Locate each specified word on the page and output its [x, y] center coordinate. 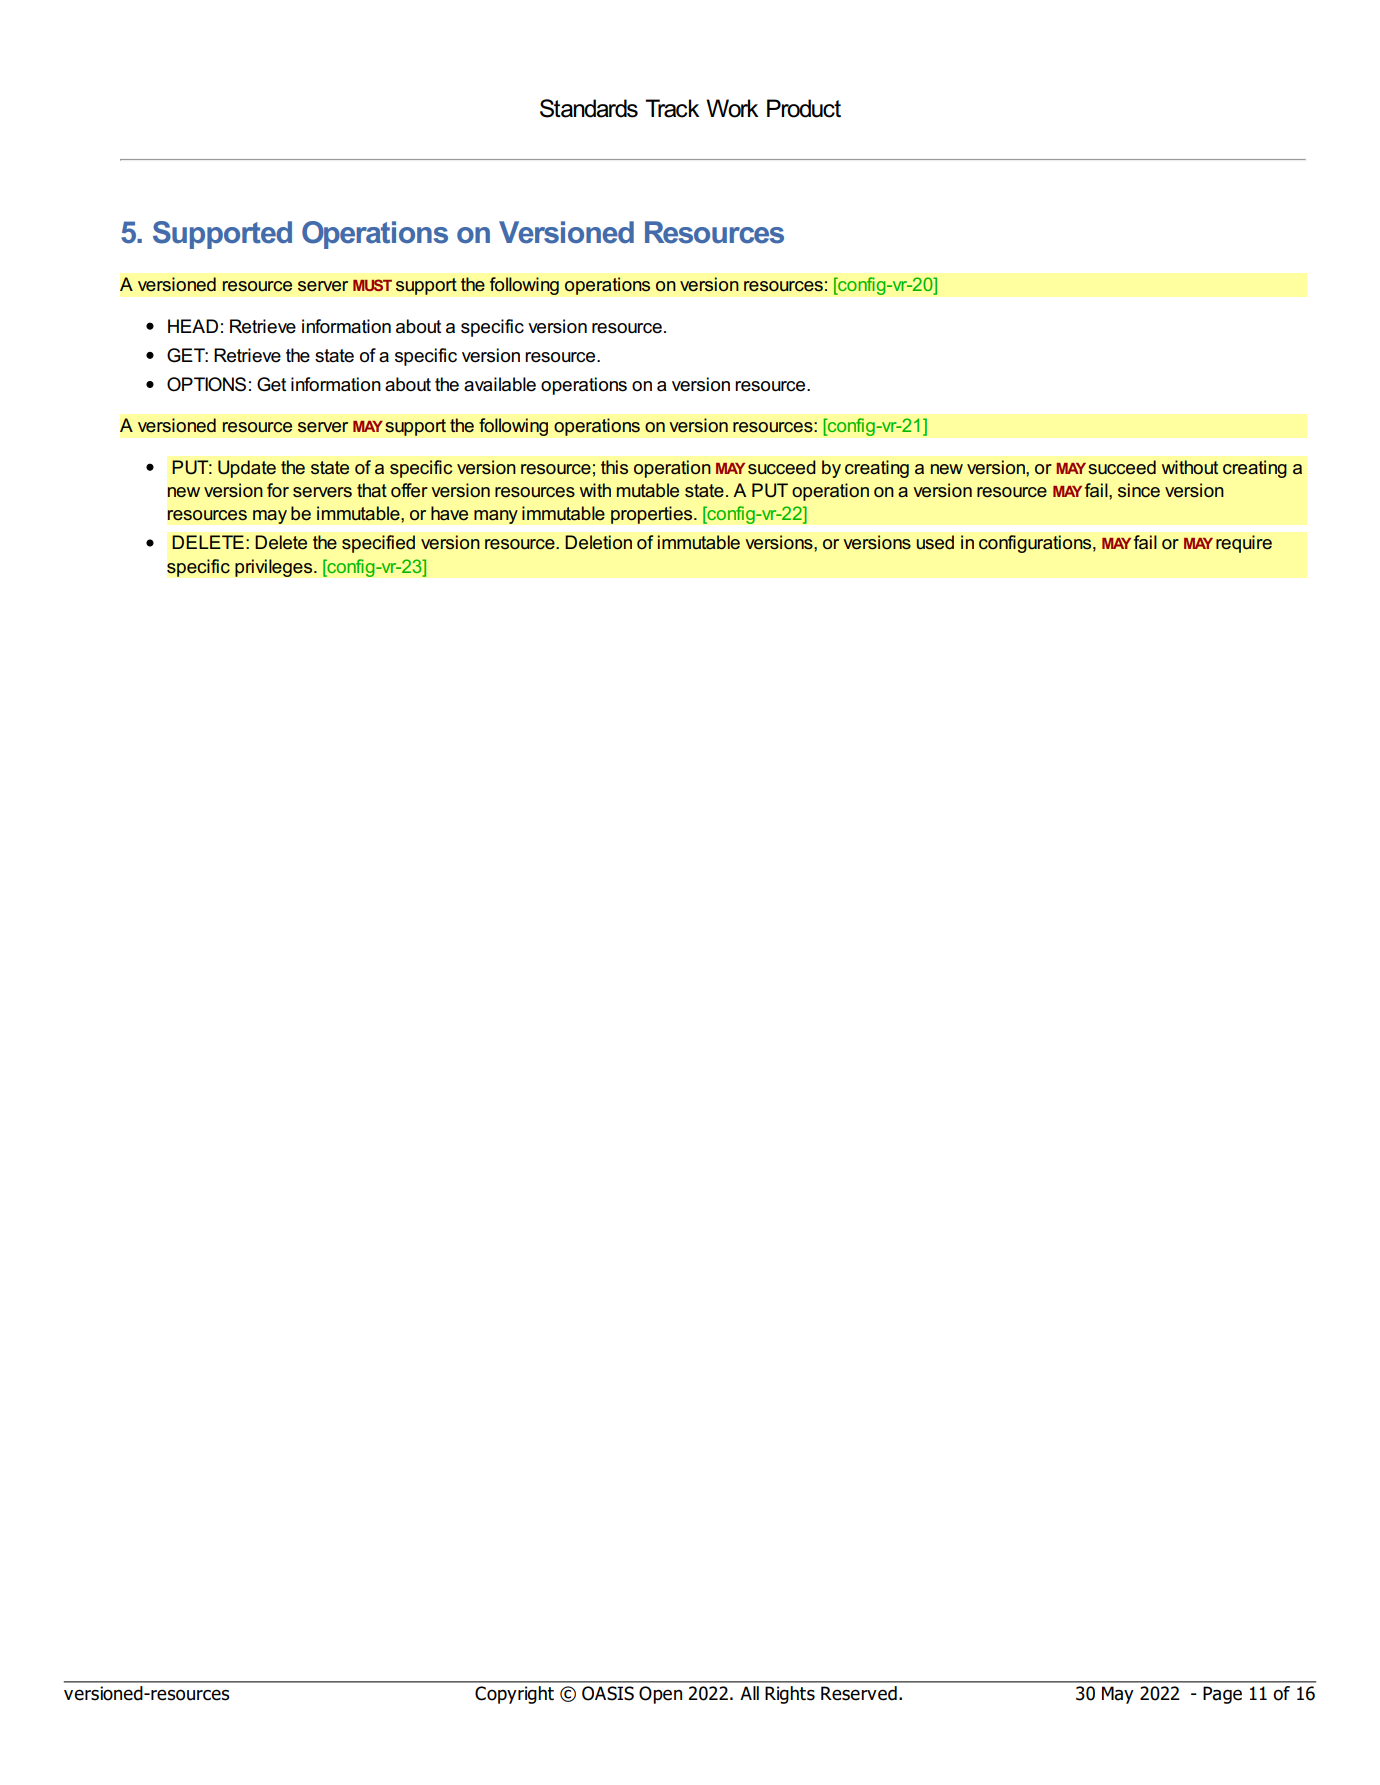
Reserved [859, 1693]
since [1139, 490]
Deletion [598, 542]
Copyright [514, 1695]
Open [660, 1695]
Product [804, 108]
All [749, 1693]
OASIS [608, 1693]
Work [732, 108]
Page [1222, 1695]
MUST [372, 285]
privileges [275, 568]
